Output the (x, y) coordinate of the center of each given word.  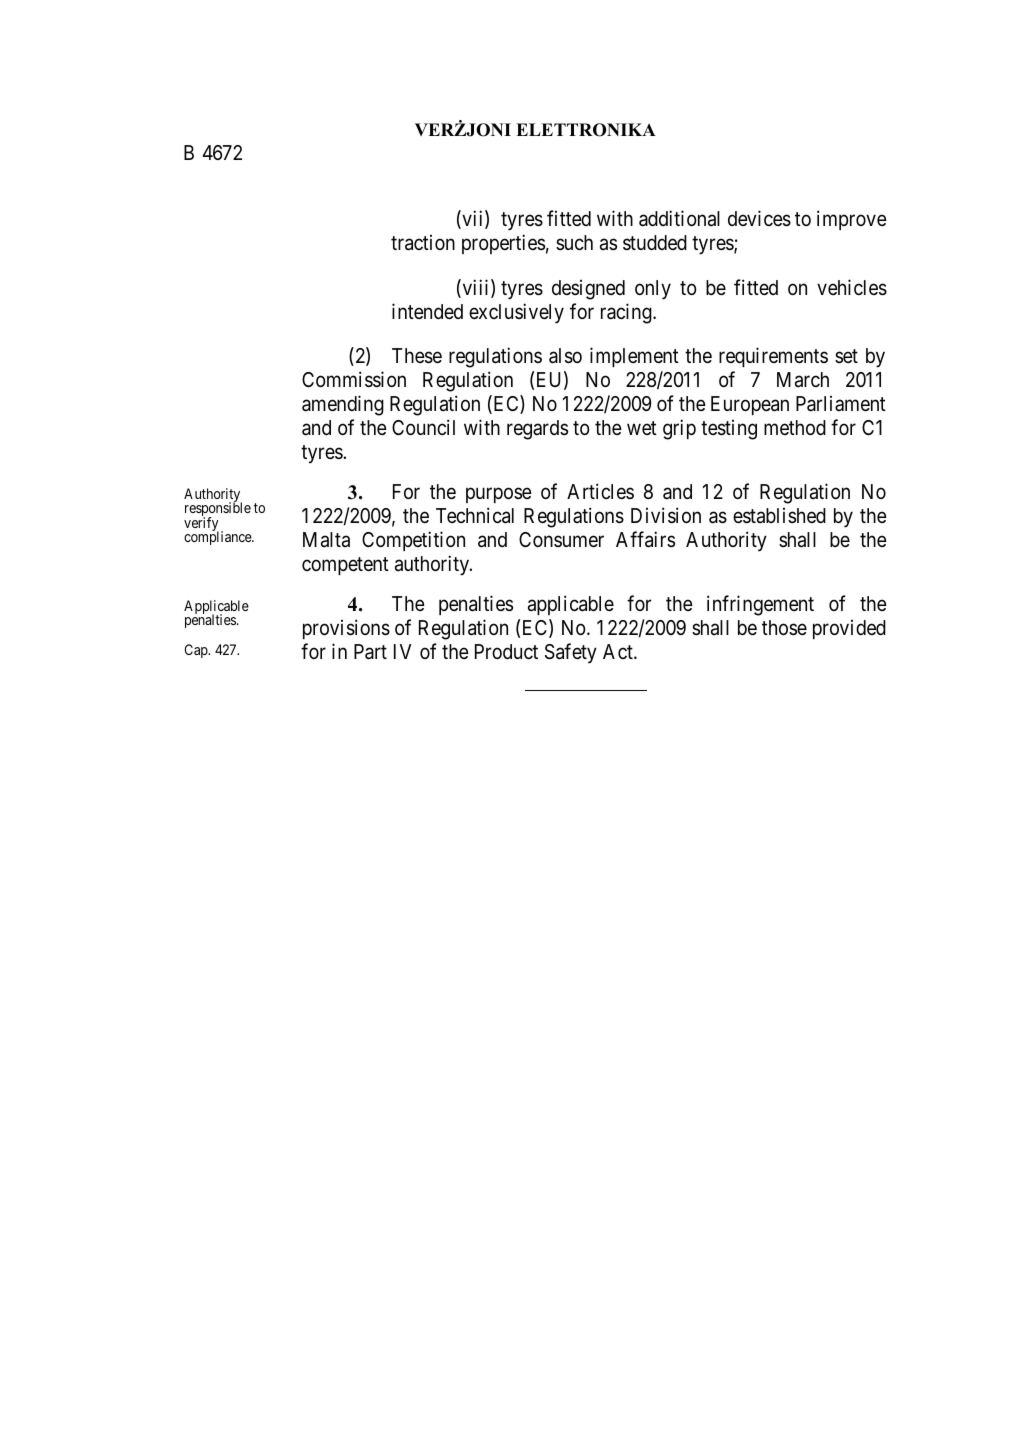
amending (343, 405)
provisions (346, 629)
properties (503, 244)
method (795, 427)
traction (423, 243)
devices (759, 218)
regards (537, 430)
